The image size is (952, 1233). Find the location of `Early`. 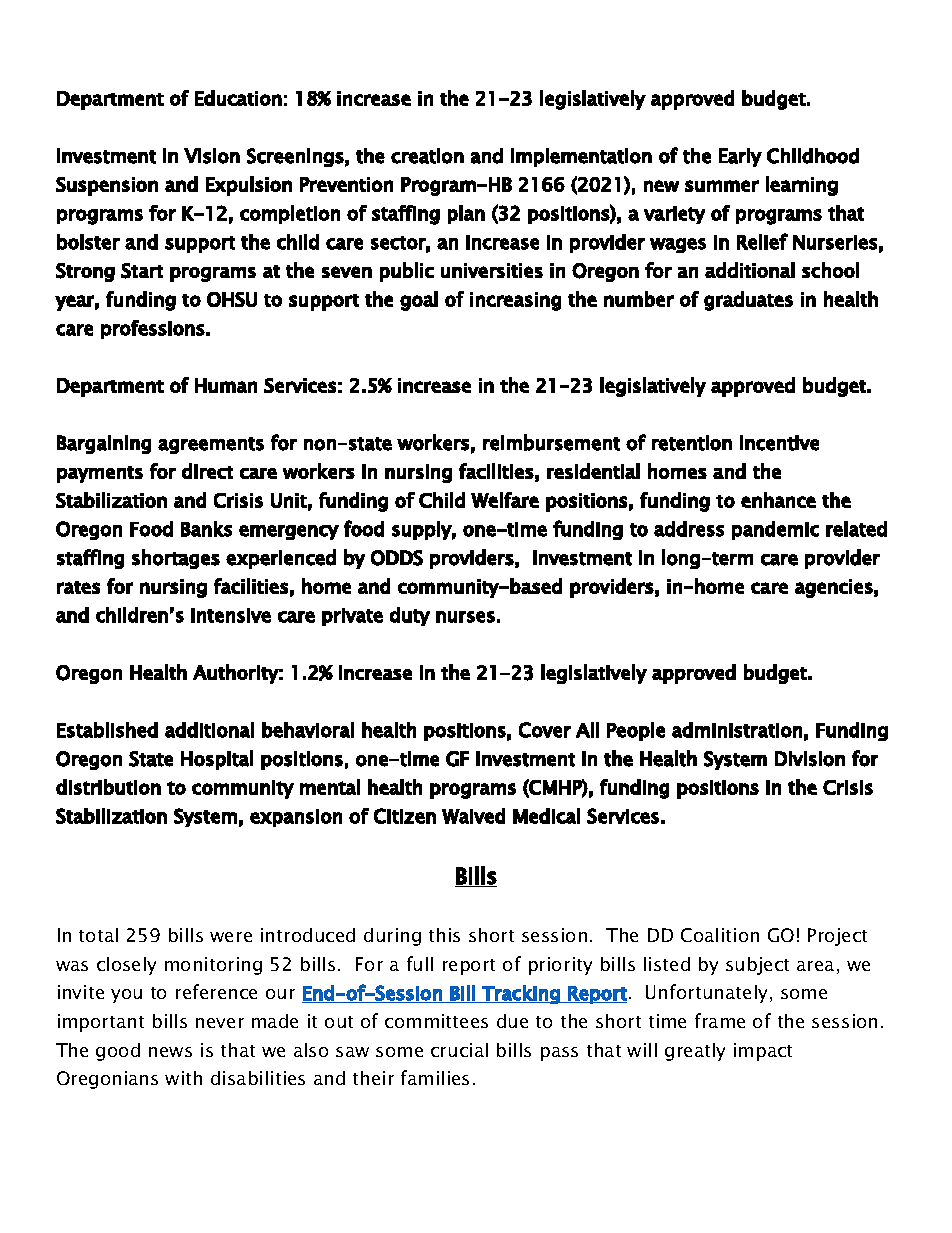

Early is located at coordinates (740, 157).
